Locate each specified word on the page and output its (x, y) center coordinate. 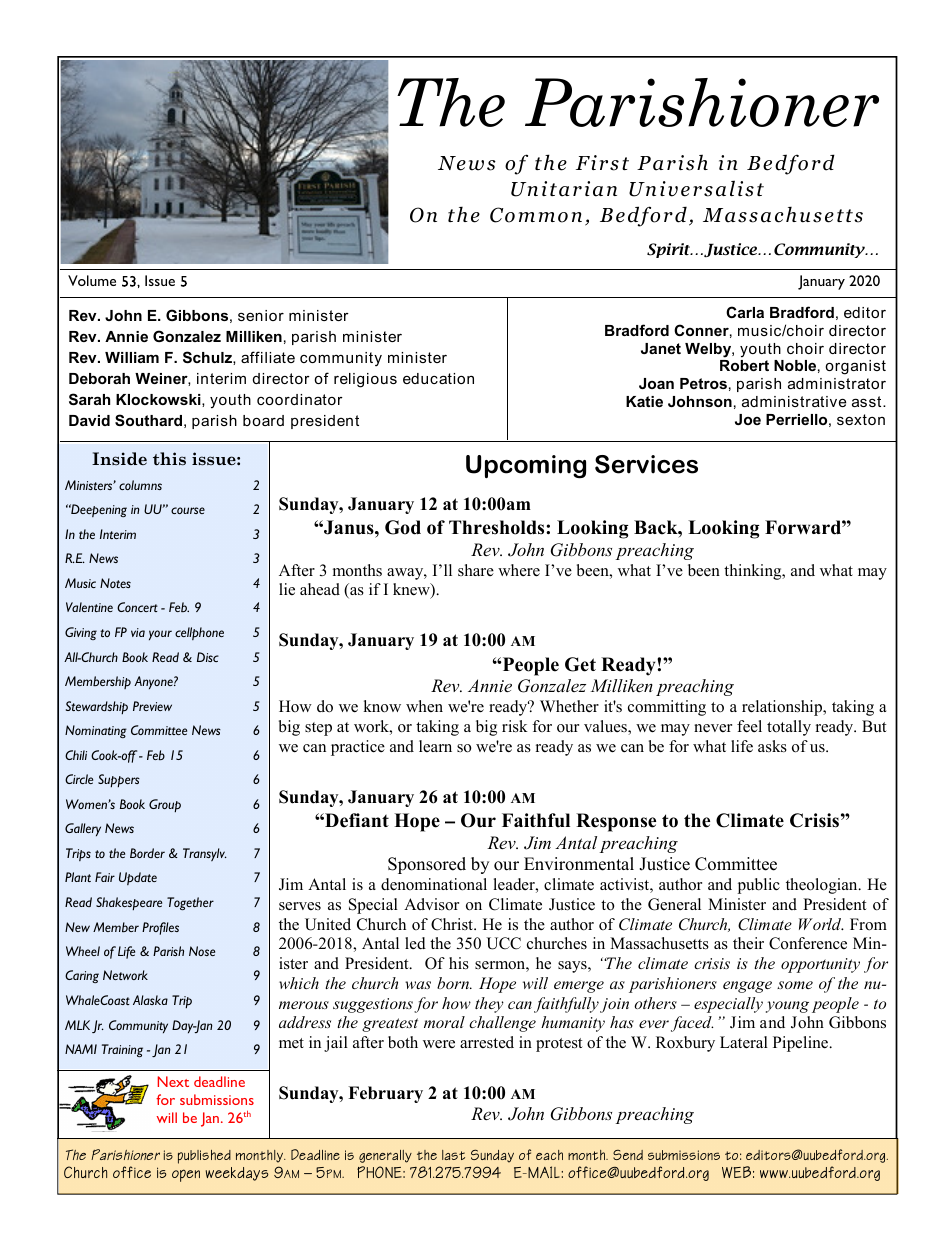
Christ (453, 924)
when (424, 706)
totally (789, 728)
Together (190, 903)
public (759, 886)
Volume (92, 280)
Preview (152, 706)
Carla (745, 312)
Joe (748, 419)
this (169, 459)
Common (536, 215)
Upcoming (526, 467)
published (204, 1157)
